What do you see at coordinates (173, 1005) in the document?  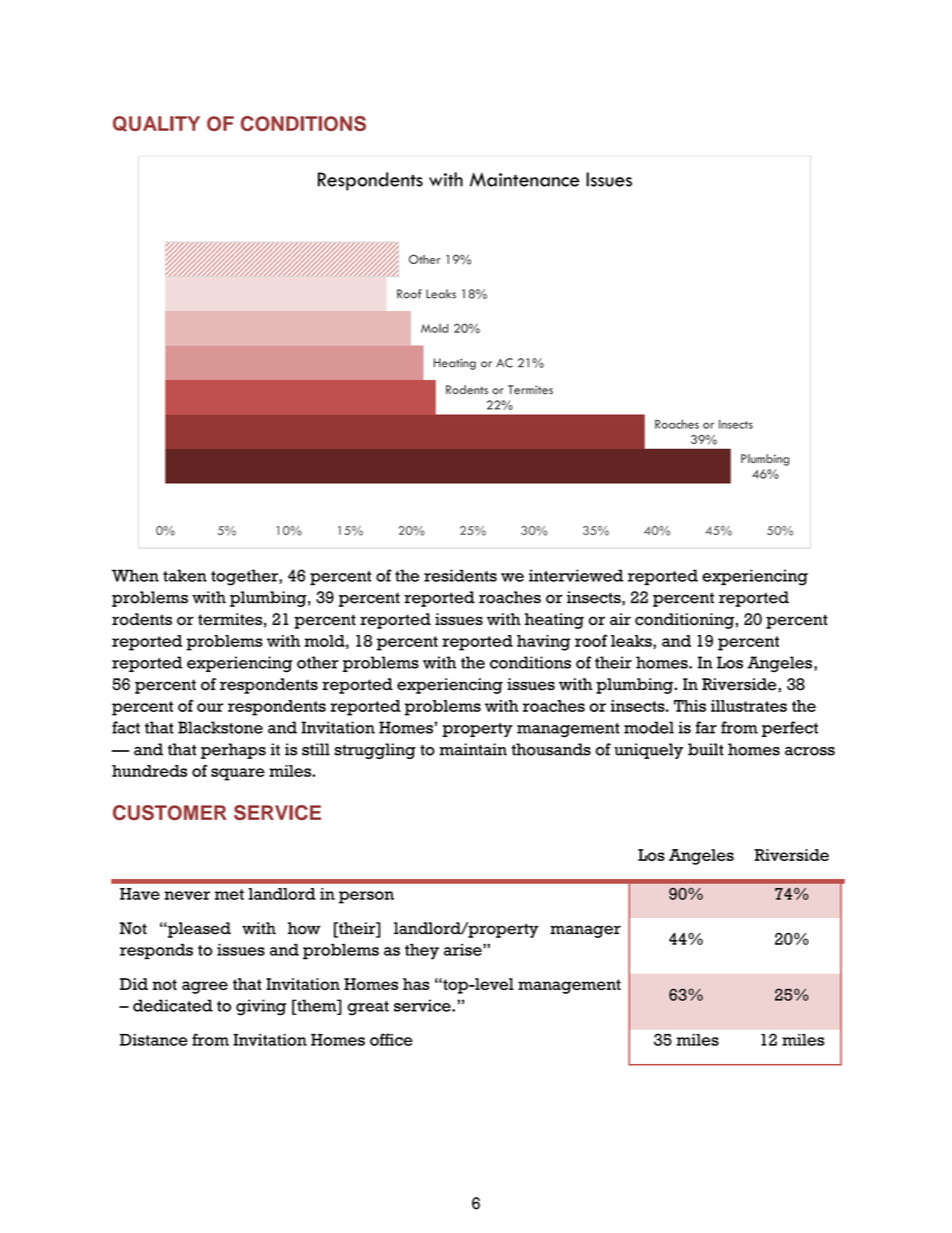 I see `dedicated` at bounding box center [173, 1005].
